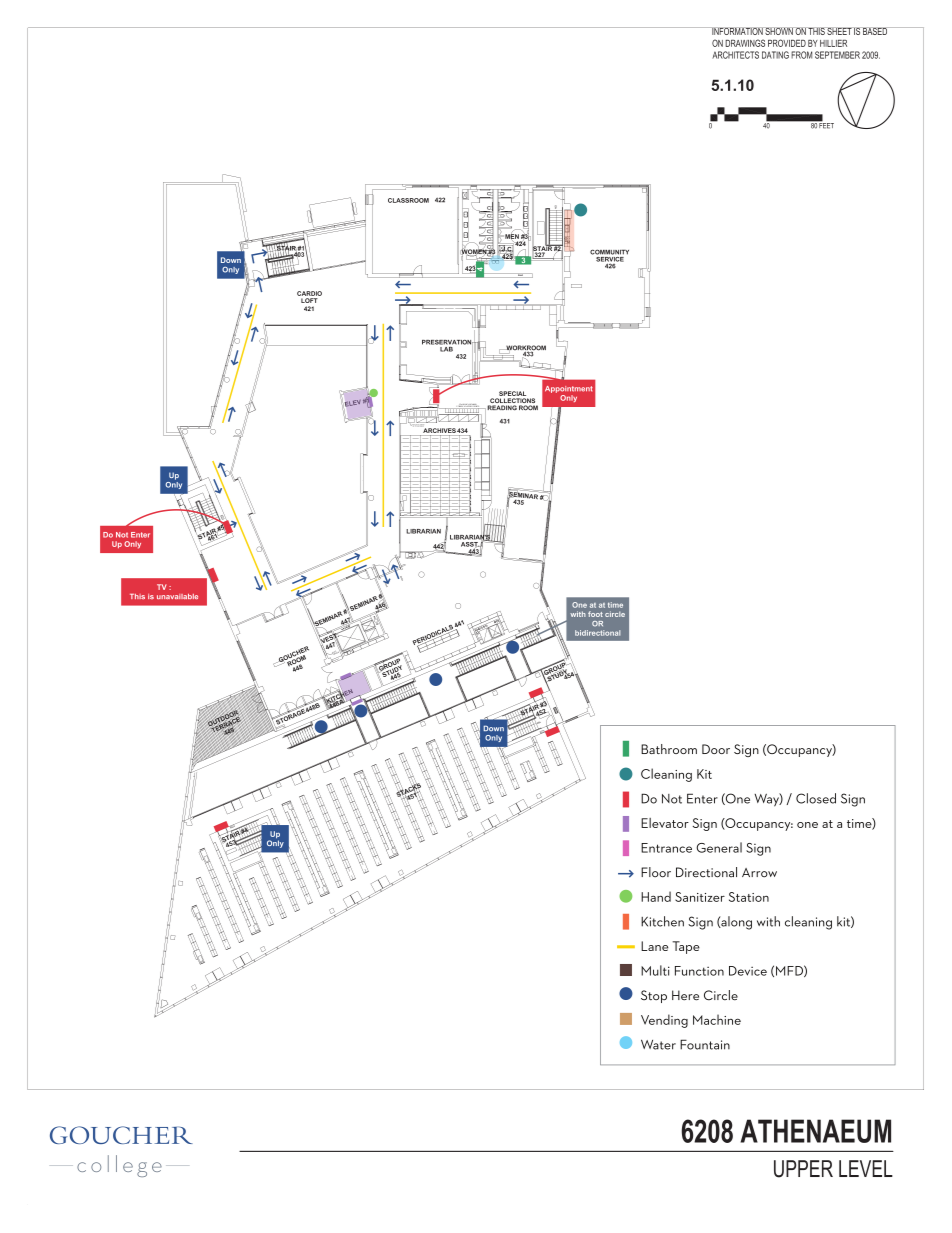 Image resolution: width=952 pixels, height=1233 pixels. What do you see at coordinates (717, 1019) in the screenshot?
I see `Machine` at bounding box center [717, 1019].
